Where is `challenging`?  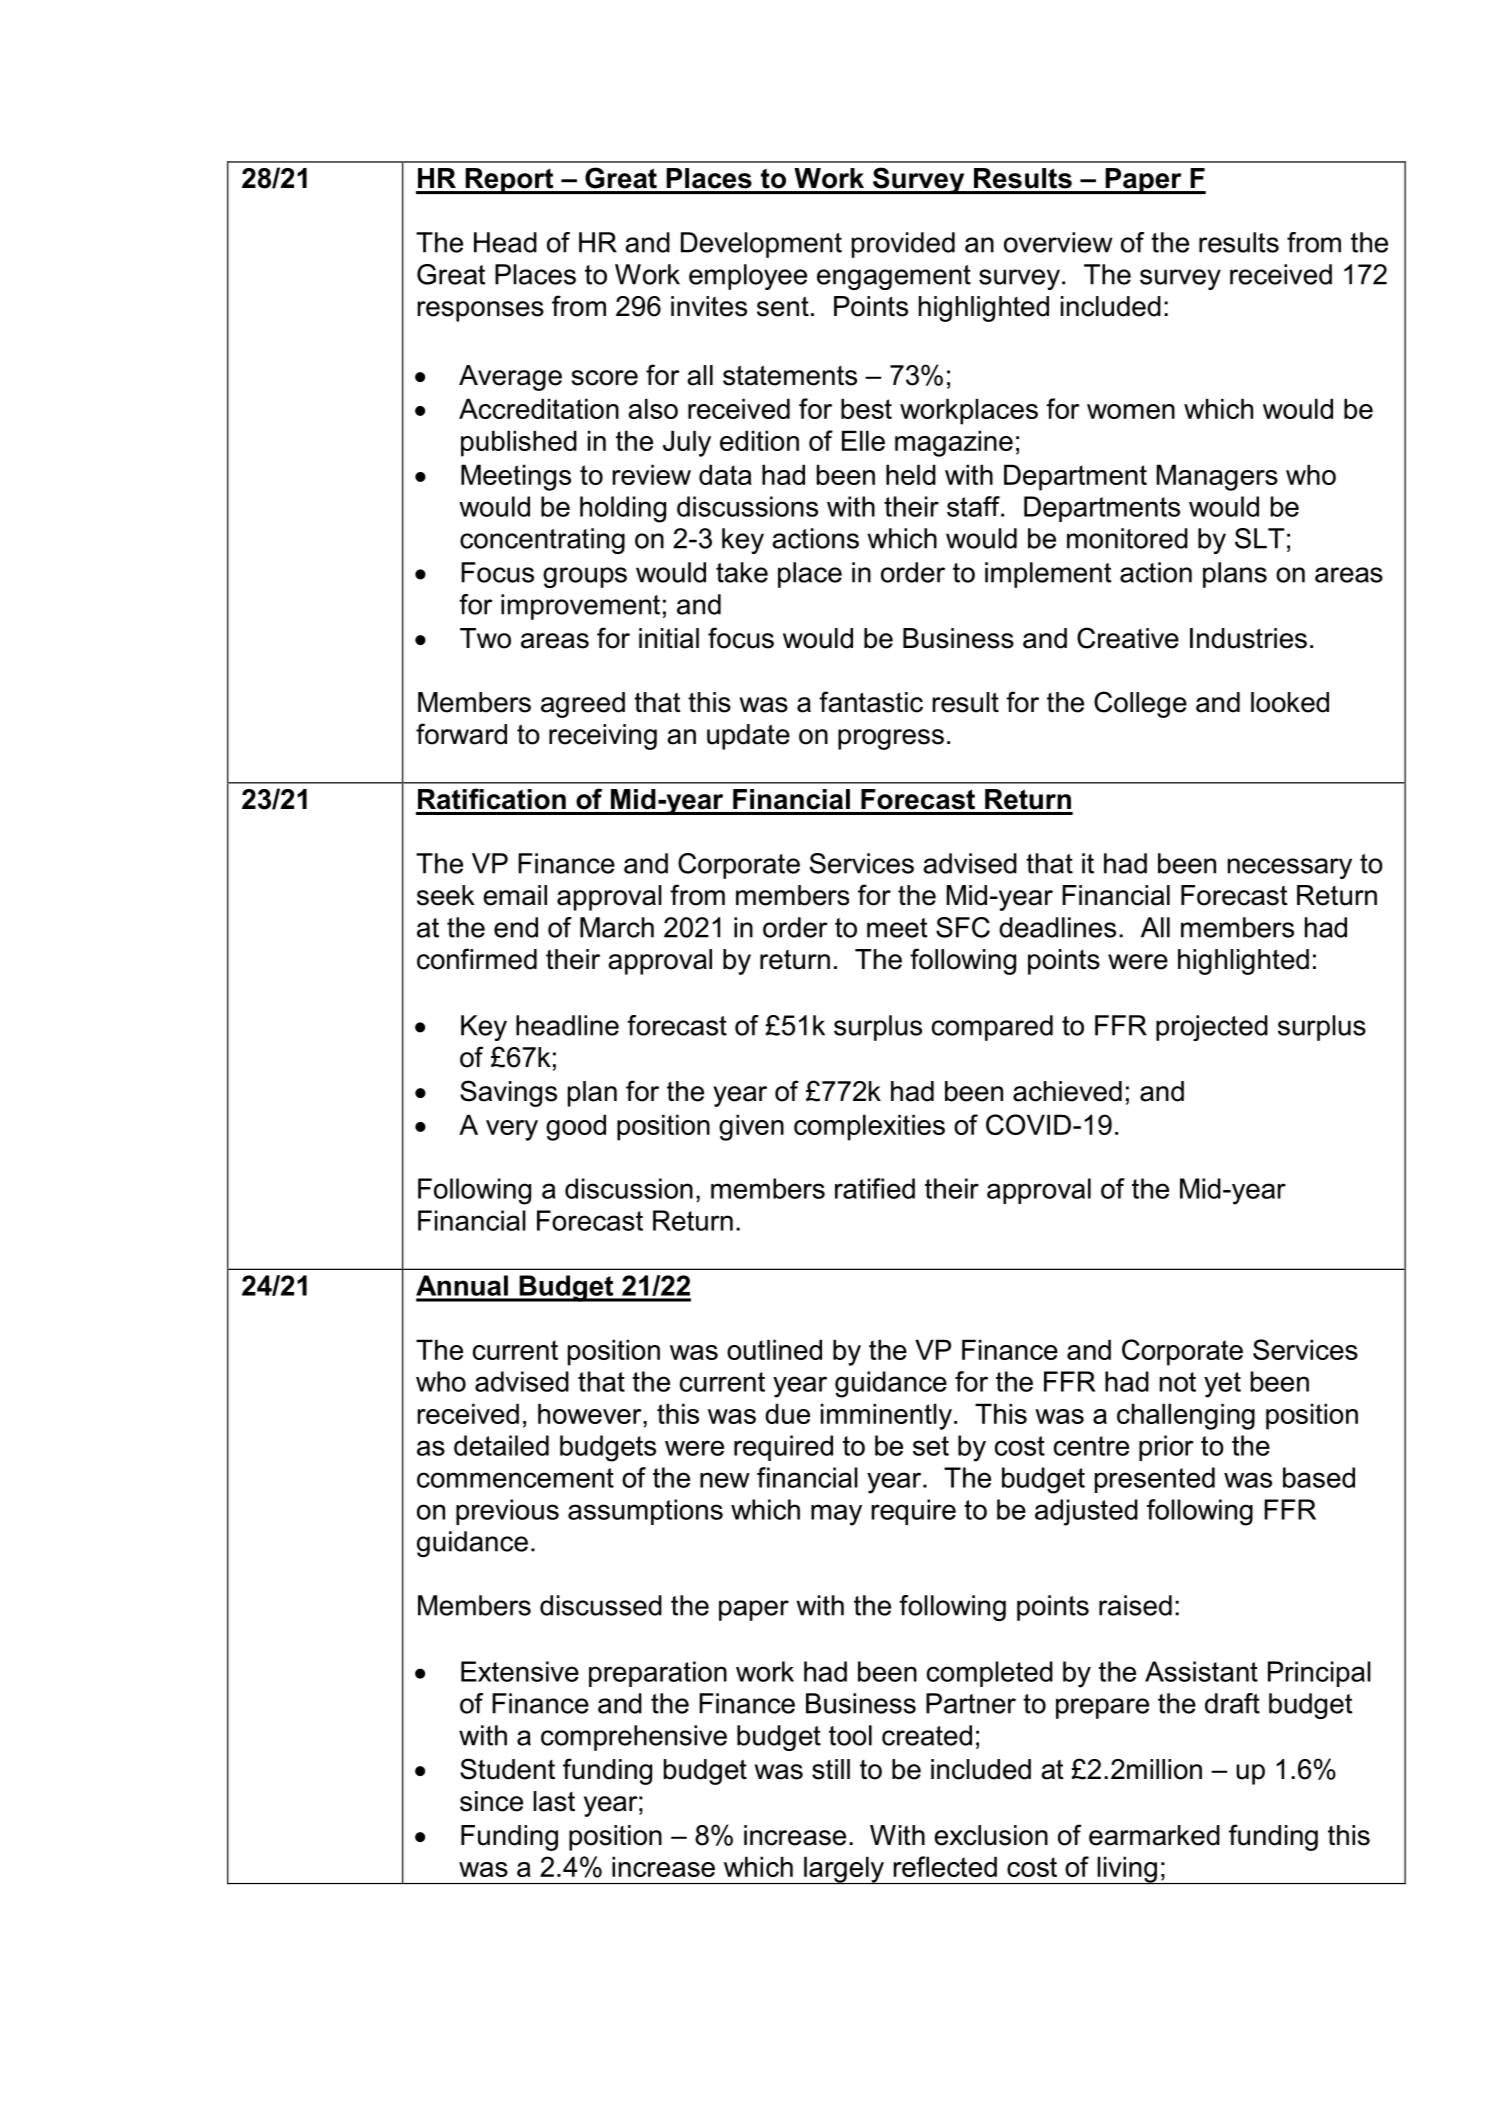 challenging is located at coordinates (1186, 1416).
